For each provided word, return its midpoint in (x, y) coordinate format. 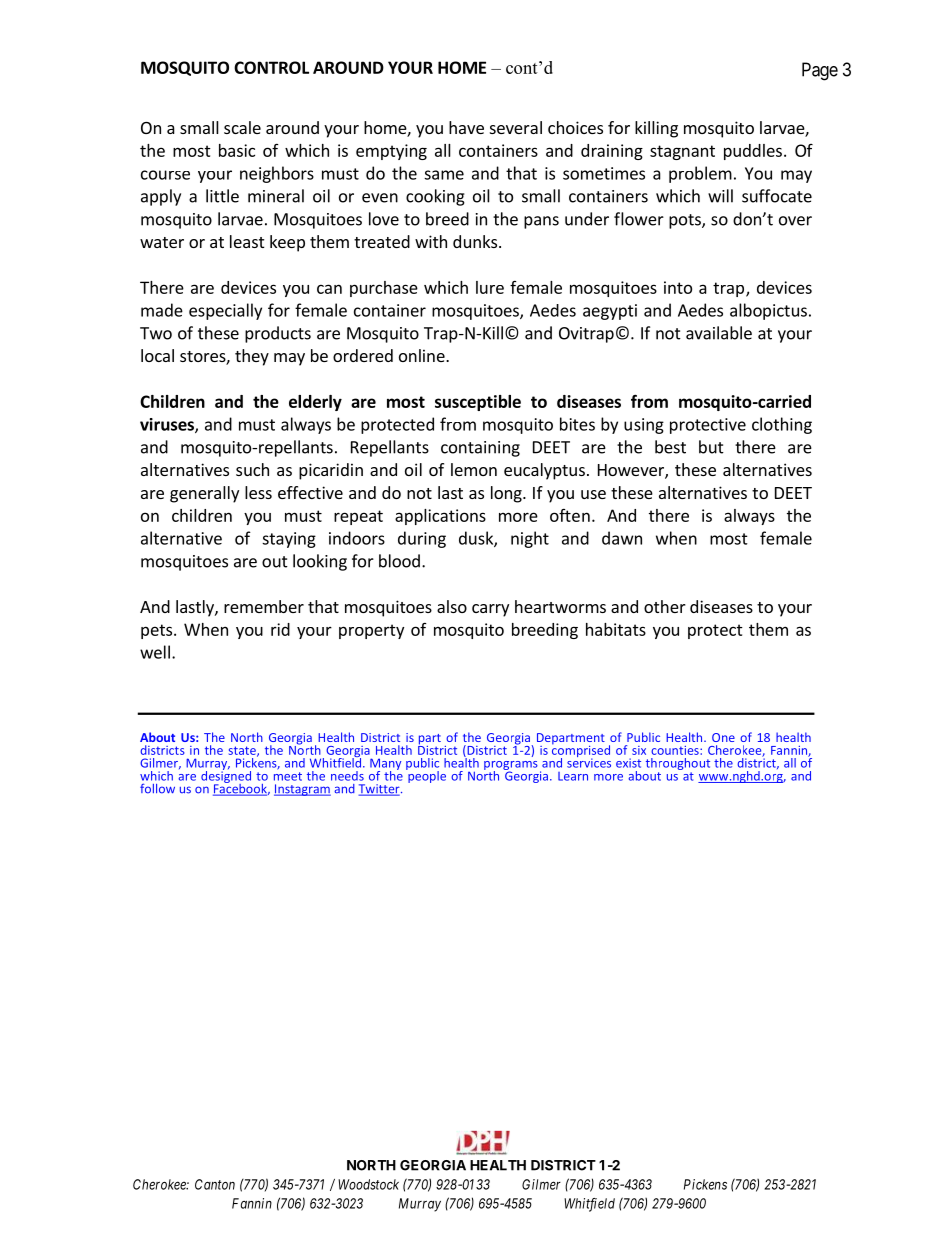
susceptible (478, 403)
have (466, 127)
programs (511, 767)
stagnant (682, 152)
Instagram (302, 790)
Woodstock (368, 1184)
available (719, 333)
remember (264, 606)
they (252, 357)
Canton (215, 1184)
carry (490, 610)
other (665, 606)
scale (242, 127)
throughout (678, 765)
